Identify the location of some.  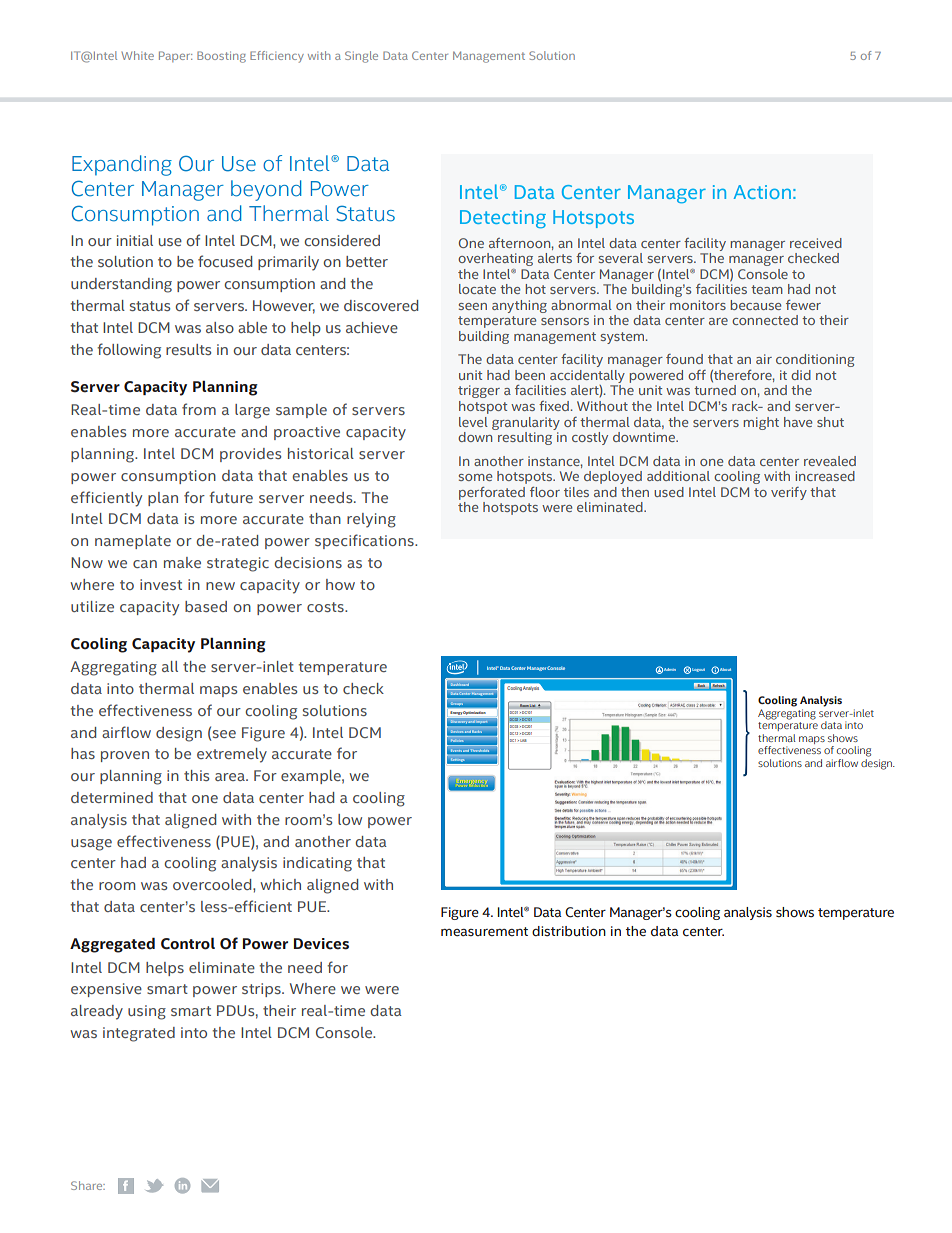
(475, 477).
